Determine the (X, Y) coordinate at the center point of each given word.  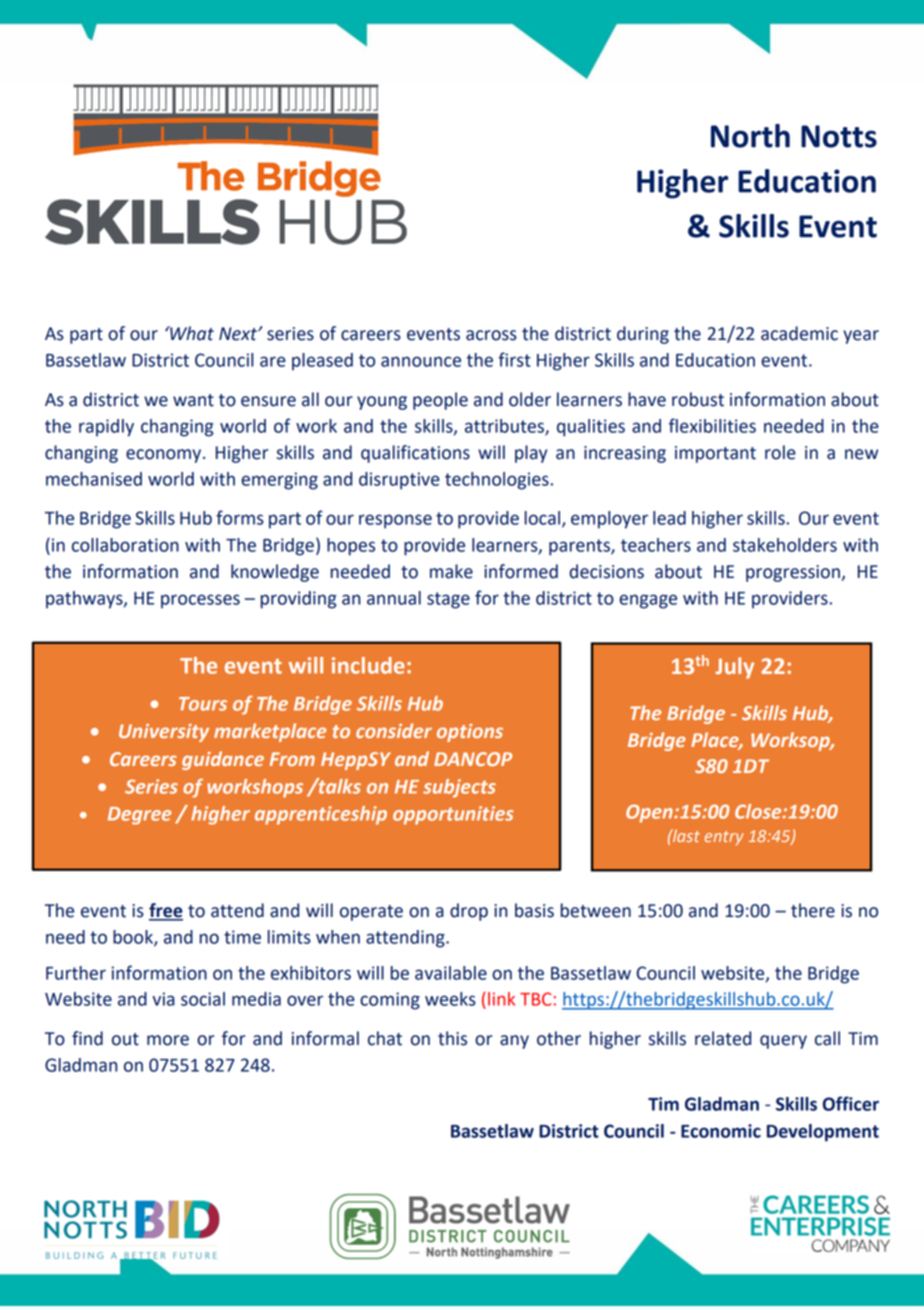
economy (165, 456)
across (491, 335)
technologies (497, 481)
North (750, 136)
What (191, 333)
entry (724, 838)
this (452, 1038)
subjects (459, 788)
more (168, 1040)
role (780, 452)
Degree (139, 816)
